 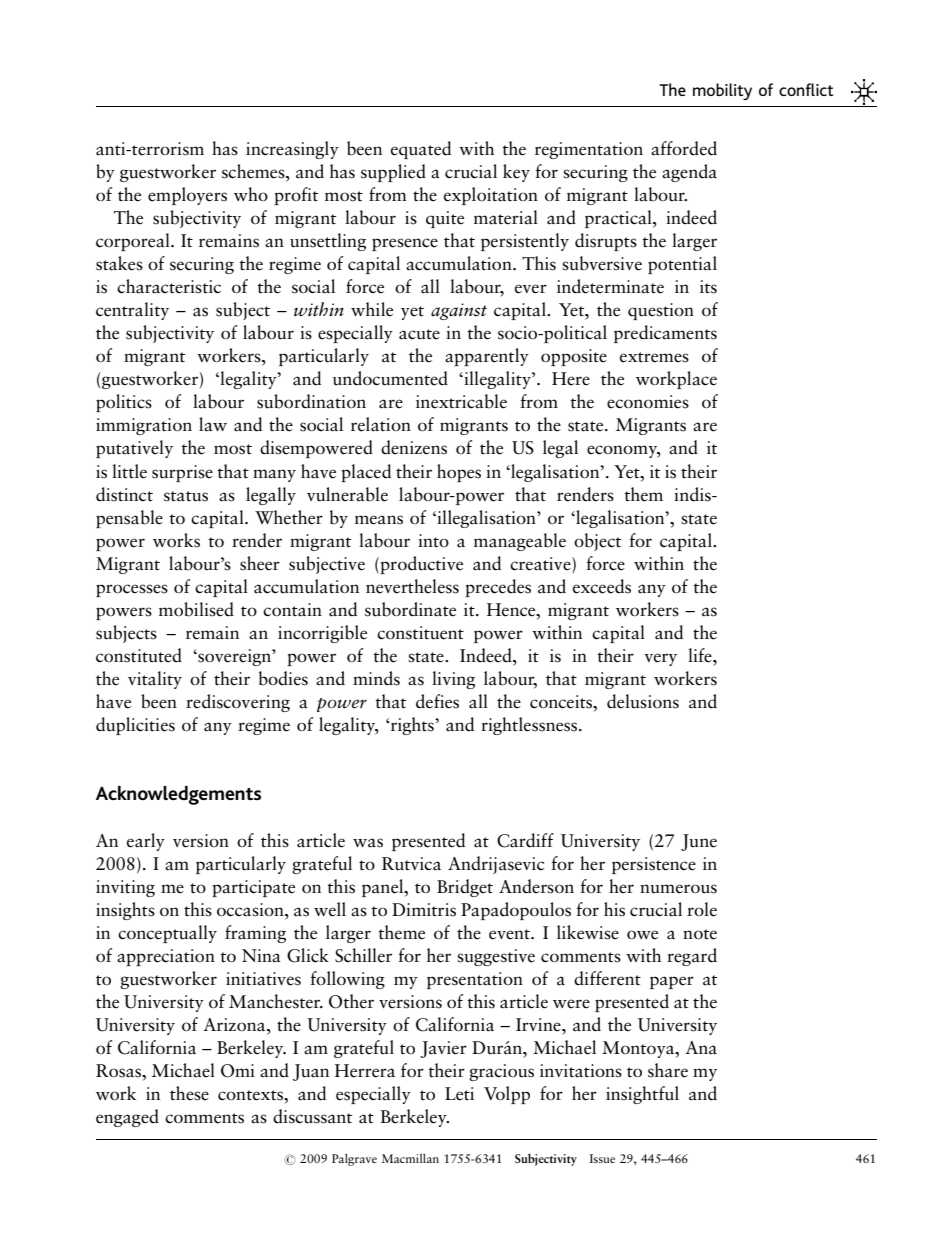 I want to click on these, so click(x=189, y=1093).
